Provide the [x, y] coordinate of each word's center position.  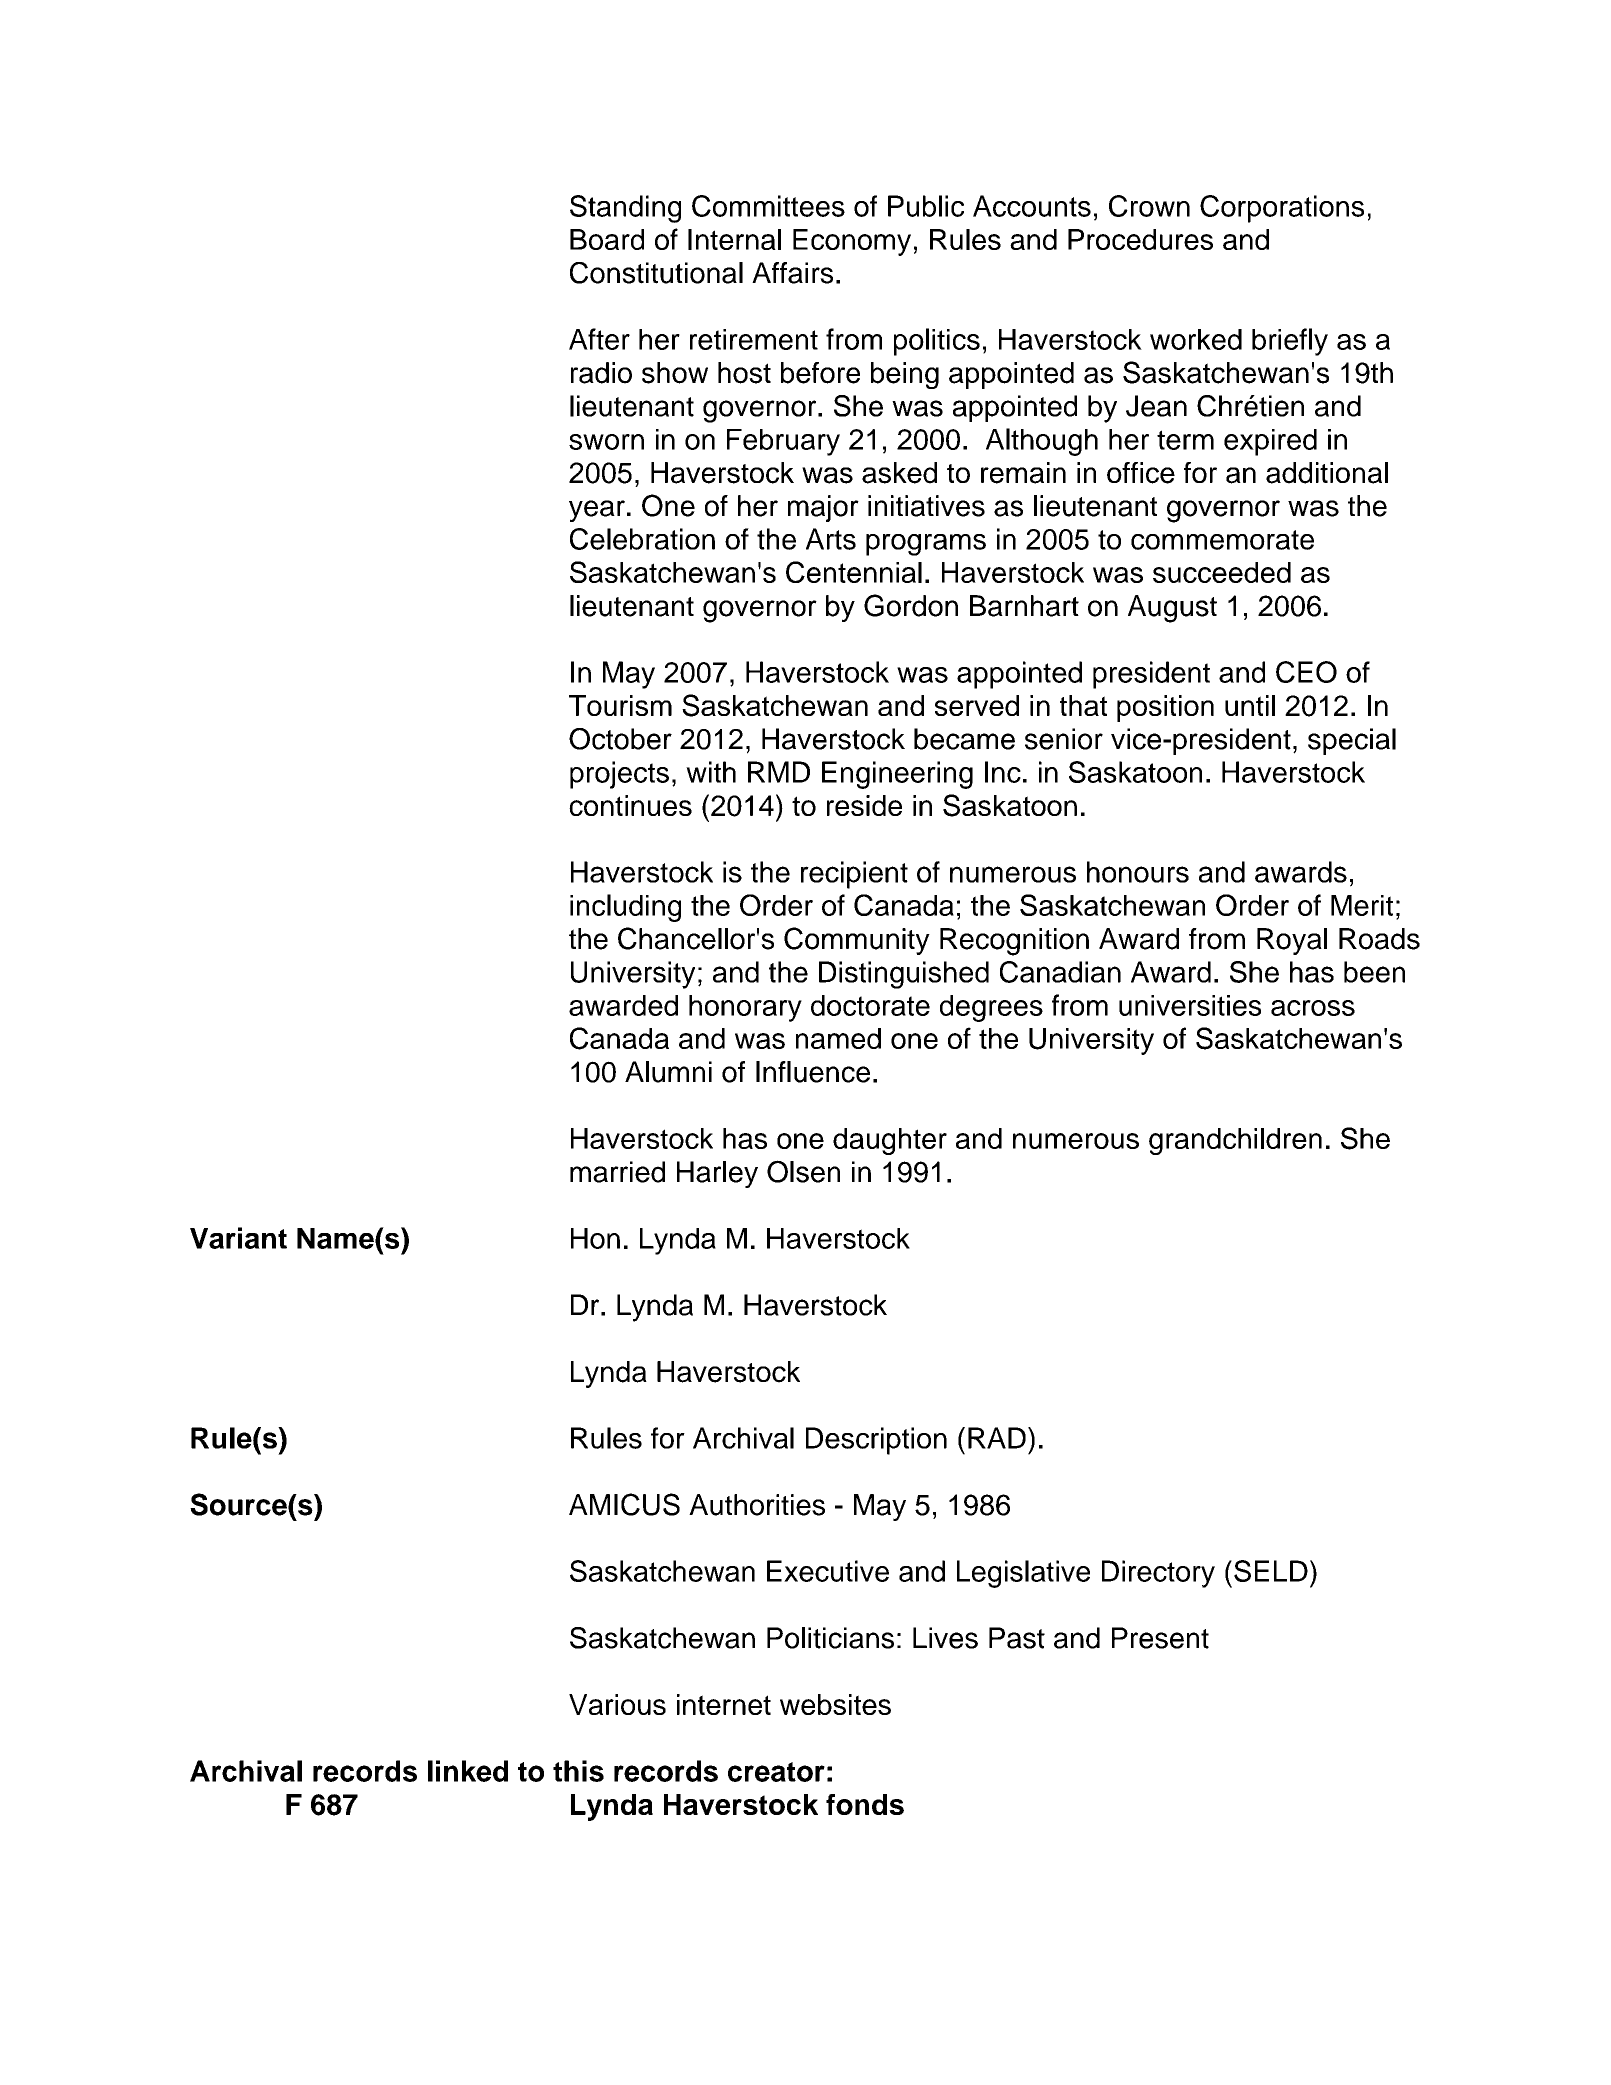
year [597, 511]
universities [1190, 1005]
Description [876, 1441]
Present [1160, 1638]
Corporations [1282, 209]
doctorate [870, 1005]
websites [835, 1704]
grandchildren [1235, 1141]
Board [607, 239]
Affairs [792, 273]
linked [468, 1771]
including [625, 908]
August [1172, 609]
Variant [238, 1238]
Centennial [854, 572]
